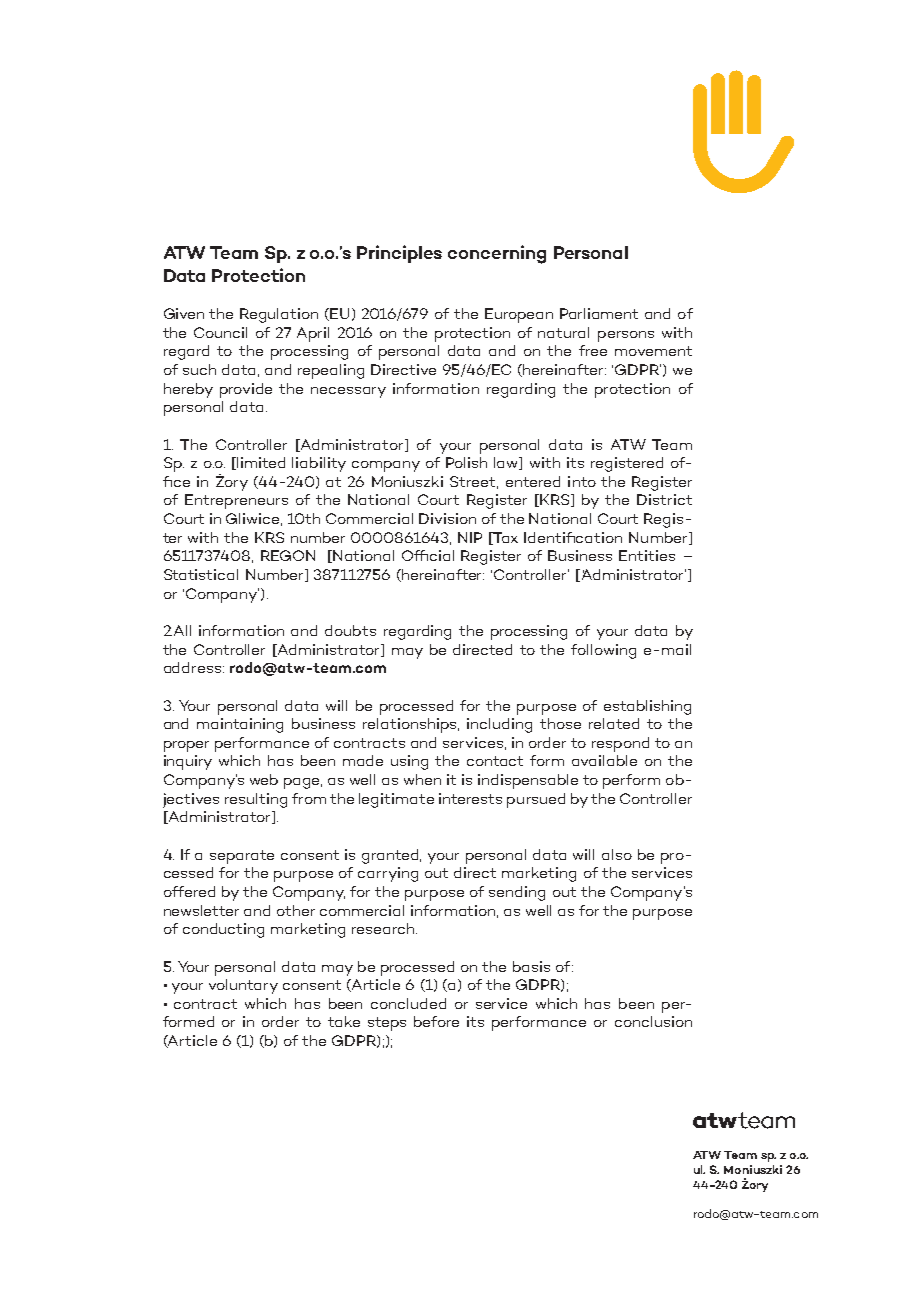 This screenshot has width=924, height=1308. What do you see at coordinates (279, 315) in the screenshot?
I see `Regulation` at bounding box center [279, 315].
